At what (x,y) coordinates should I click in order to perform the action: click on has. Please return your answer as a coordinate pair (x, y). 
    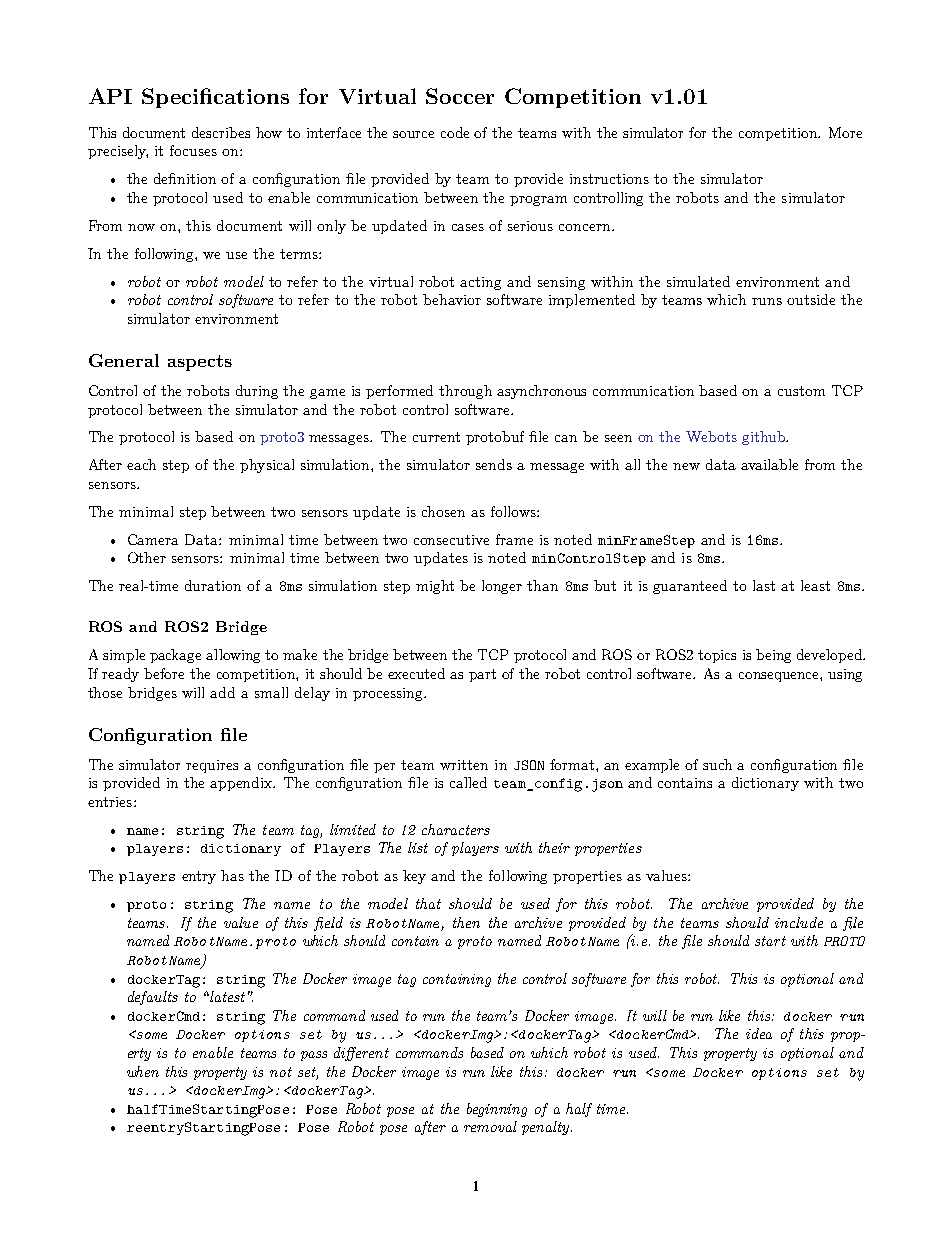
    Looking at the image, I should click on (232, 875).
